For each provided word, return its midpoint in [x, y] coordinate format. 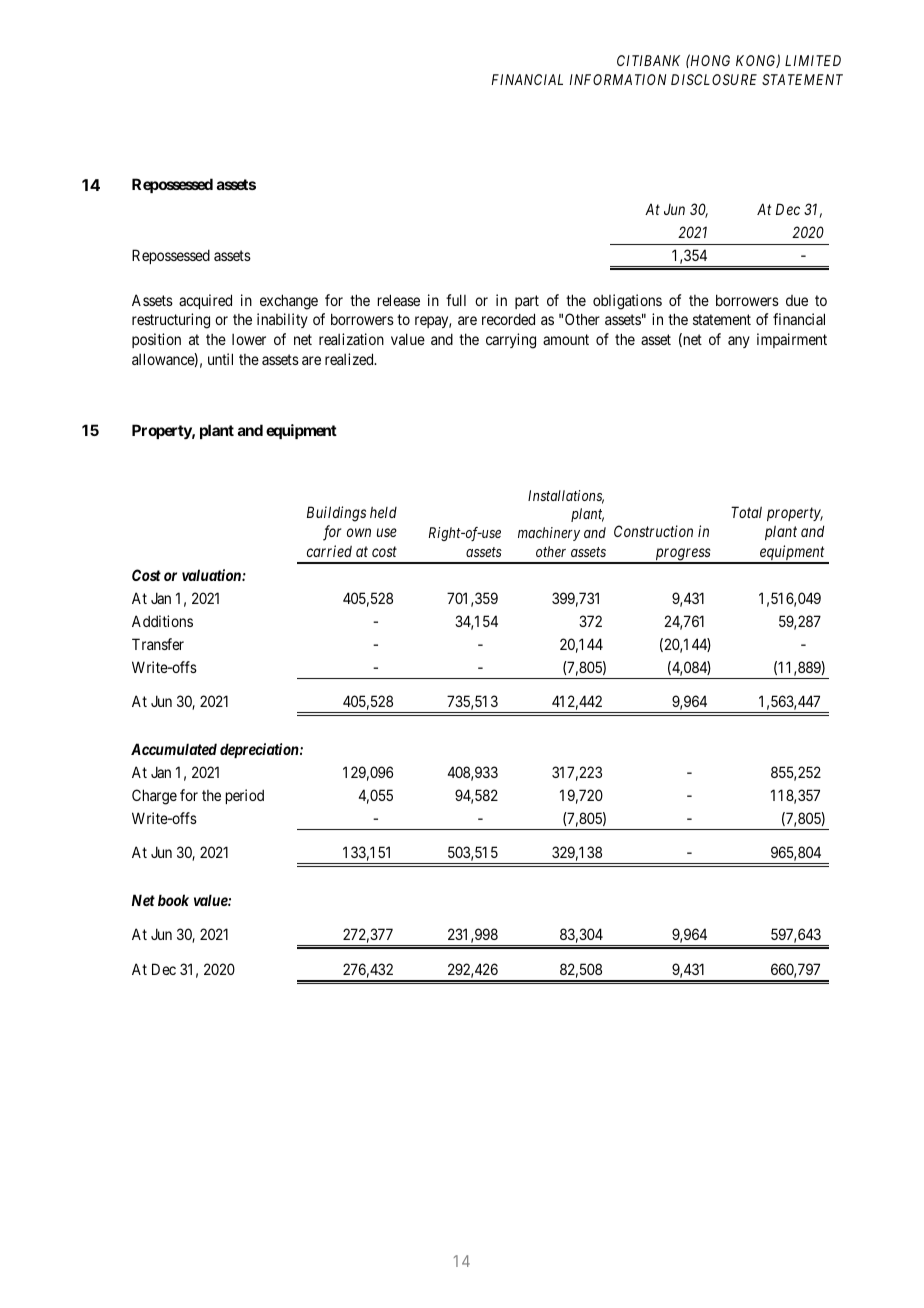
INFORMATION [618, 79]
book [173, 900]
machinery [549, 534]
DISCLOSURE [714, 79]
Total [746, 512]
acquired [205, 301]
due [797, 300]
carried [329, 551]
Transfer [158, 644]
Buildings [336, 514]
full [456, 300]
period [245, 796]
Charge [154, 797]
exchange [289, 302]
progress [682, 555]
